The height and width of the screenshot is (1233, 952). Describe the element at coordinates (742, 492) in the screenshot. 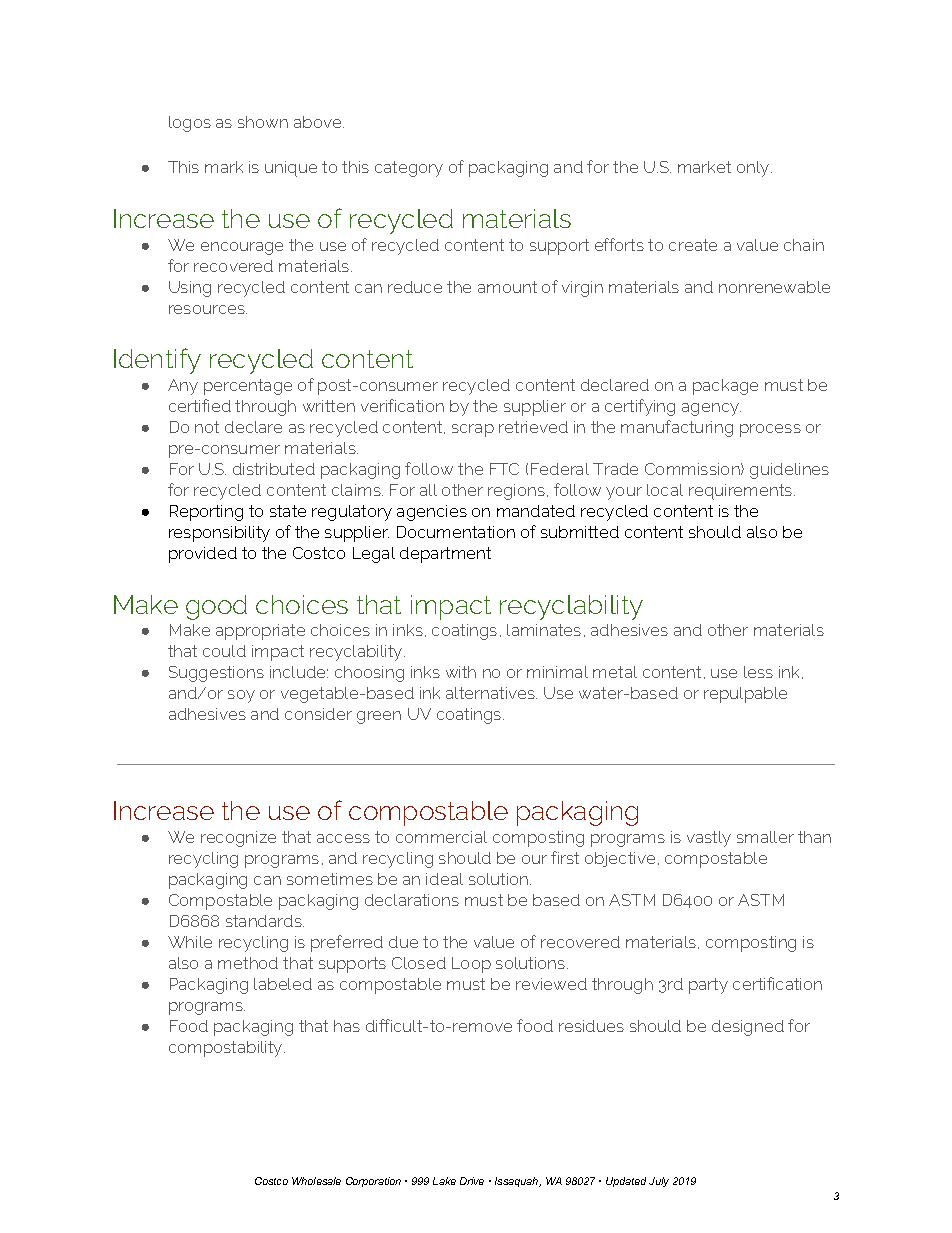

I see `requirements` at that location.
